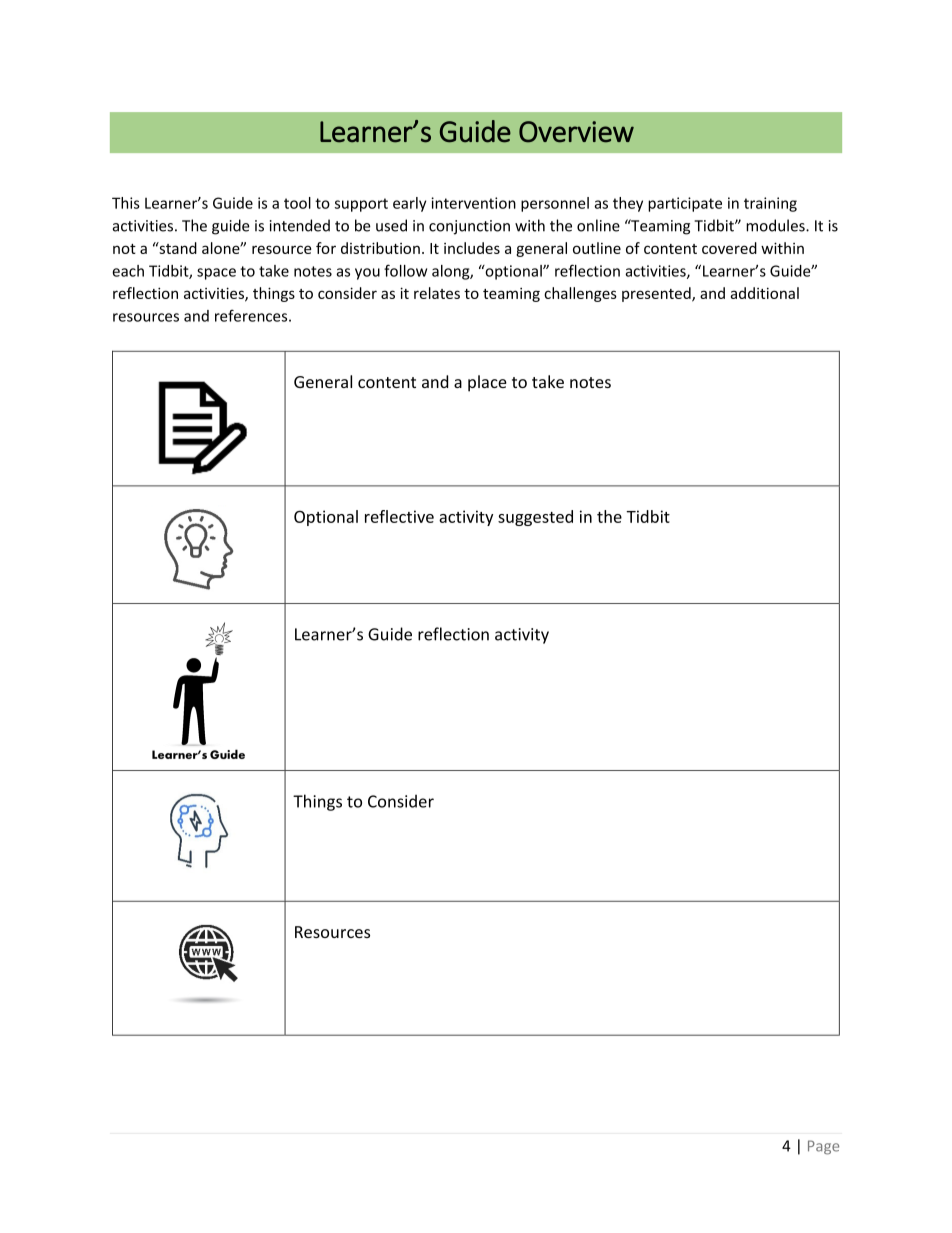  Describe the element at coordinates (216, 274) in the image. I see `space` at that location.
